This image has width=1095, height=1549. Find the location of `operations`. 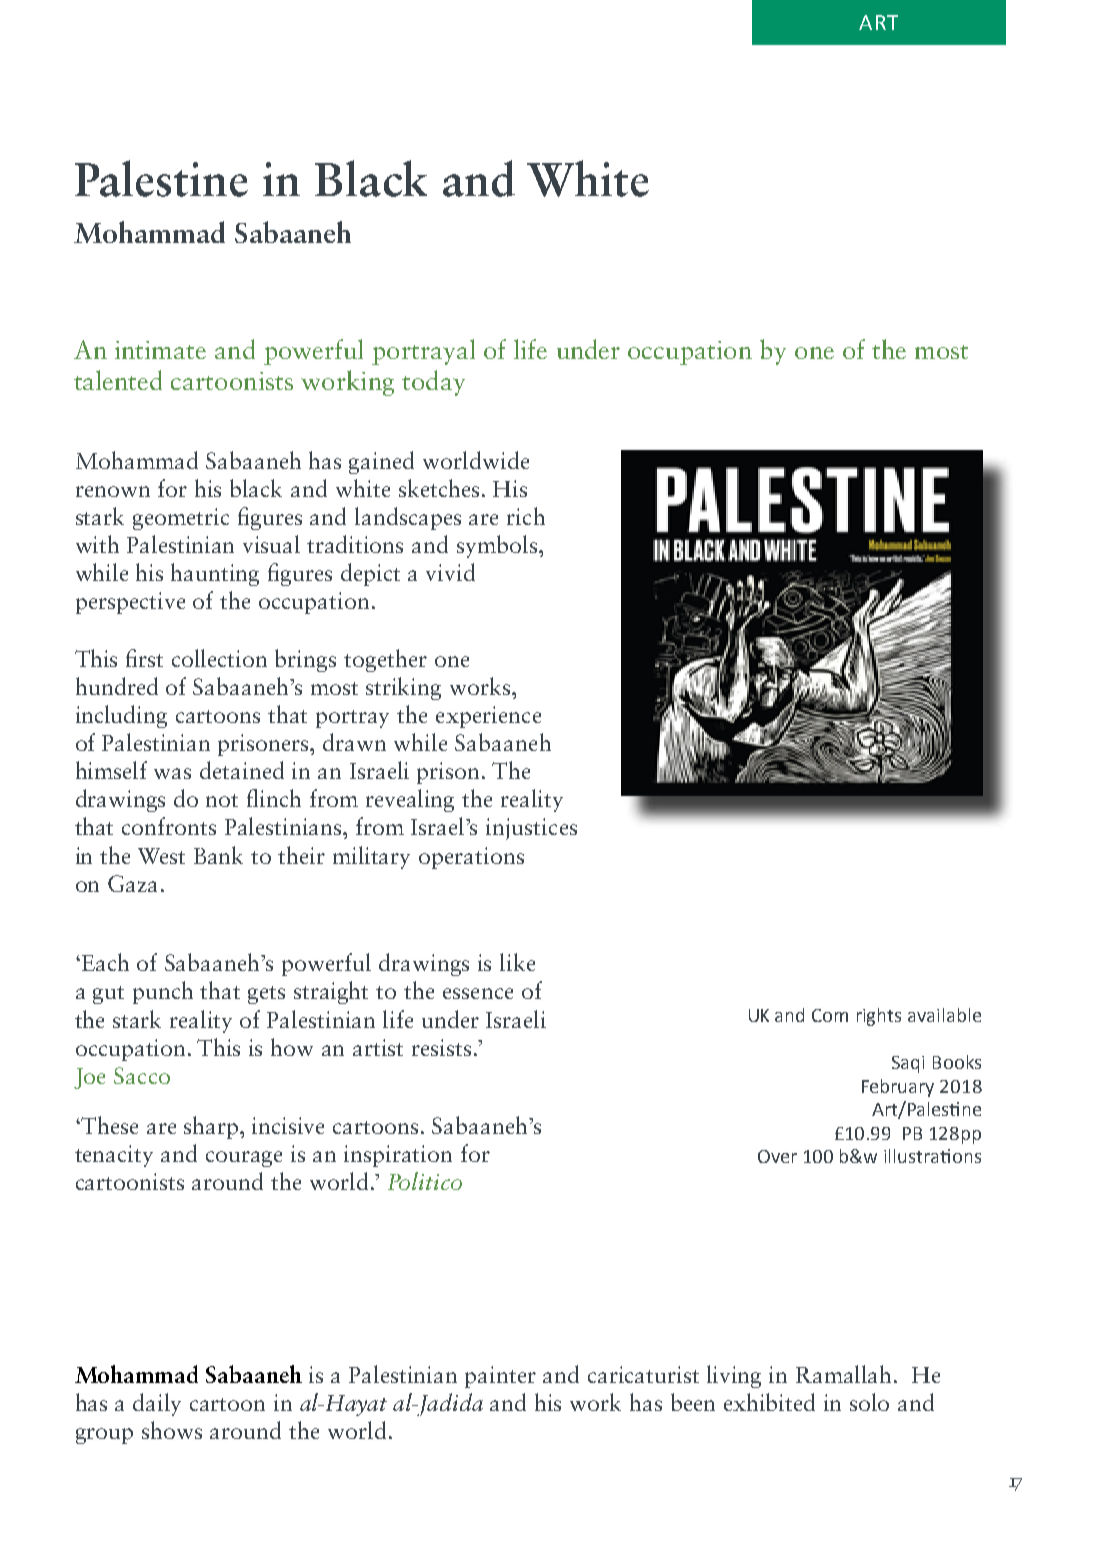

operations is located at coordinates (471, 858).
